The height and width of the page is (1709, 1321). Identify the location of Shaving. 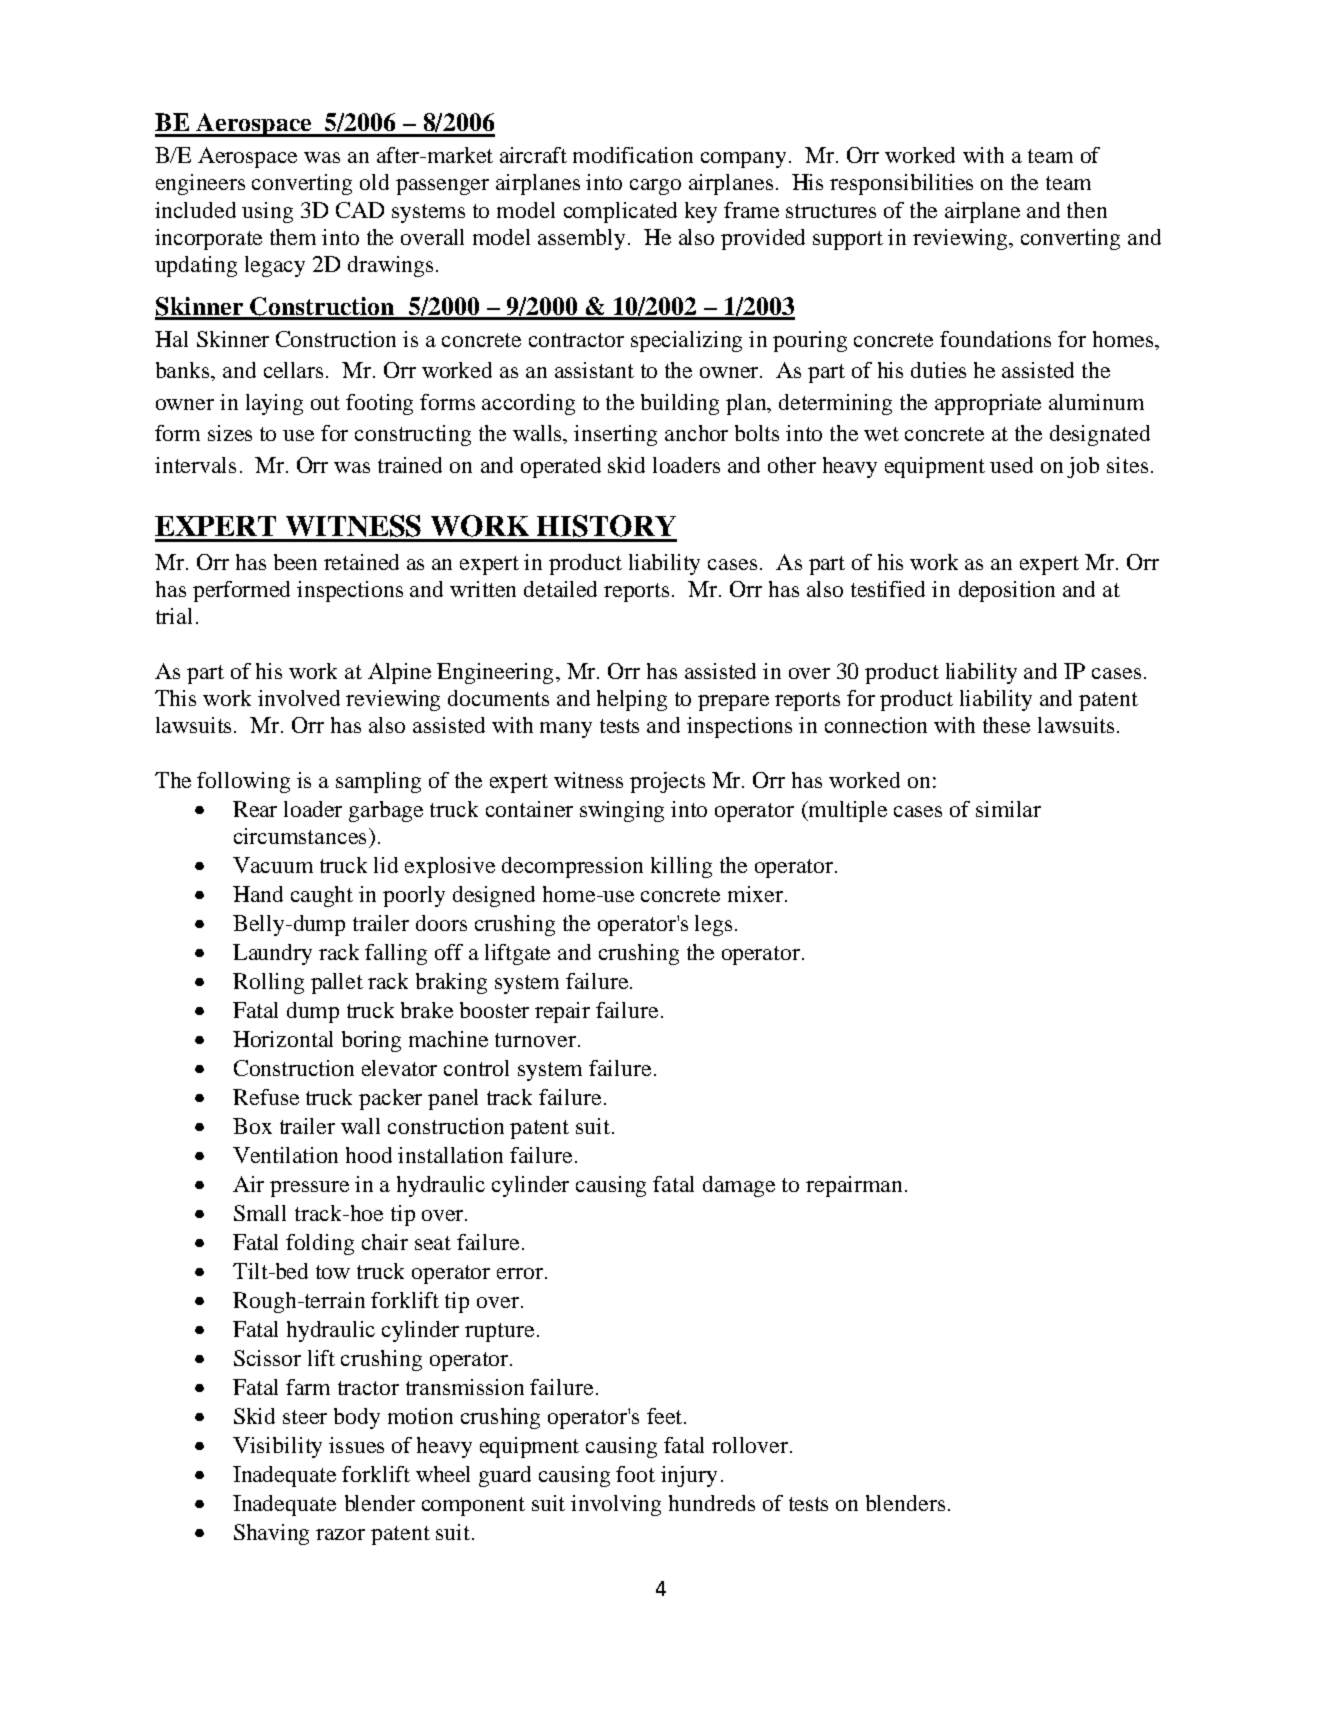
(271, 1534).
